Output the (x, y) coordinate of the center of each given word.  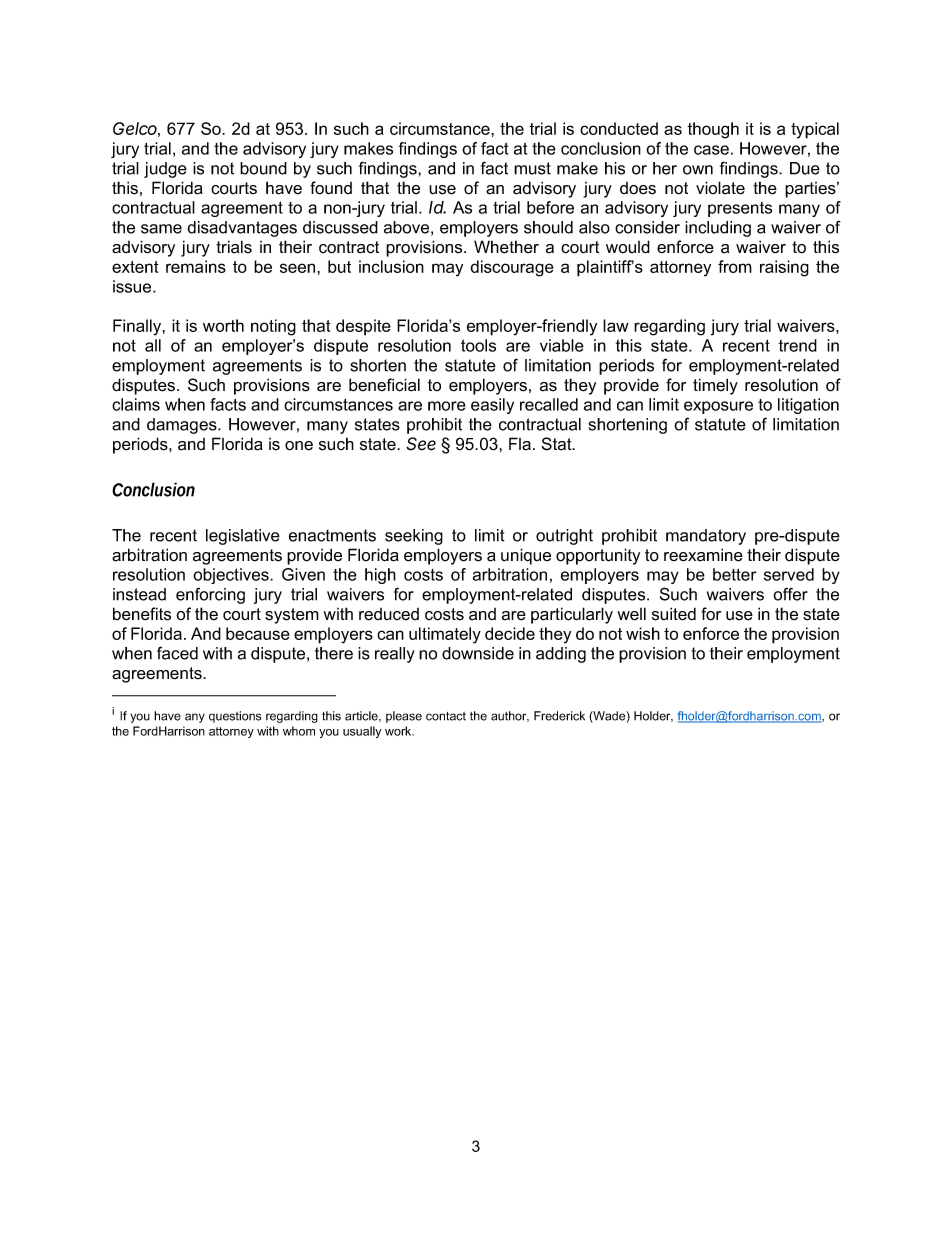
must (532, 168)
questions (235, 717)
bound (263, 168)
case (711, 150)
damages (183, 426)
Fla (520, 444)
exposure (718, 407)
